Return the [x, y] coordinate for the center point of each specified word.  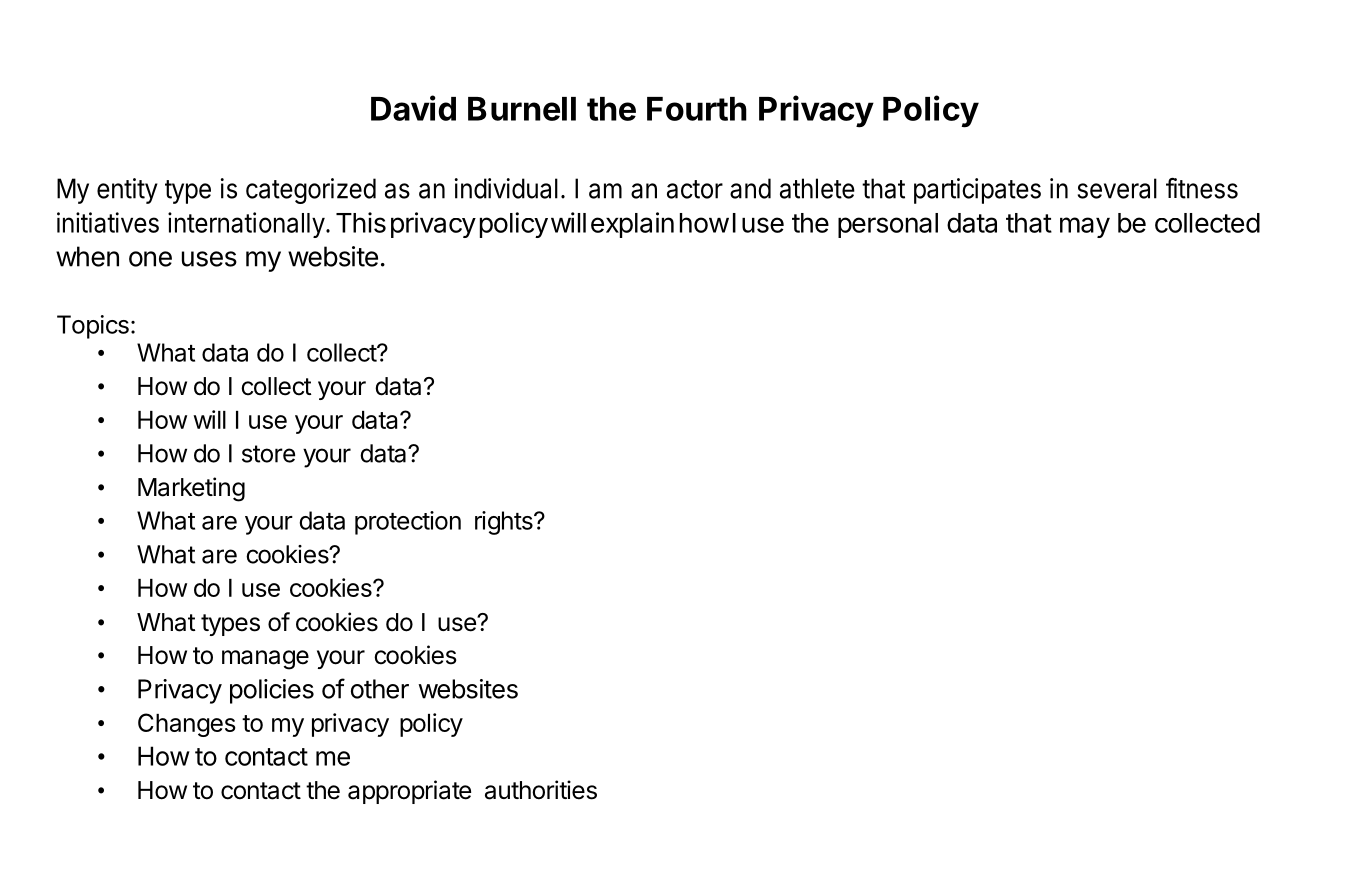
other [380, 689]
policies [272, 691]
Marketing [191, 489]
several [1117, 188]
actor [695, 189]
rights [505, 523]
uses [209, 259]
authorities [541, 790]
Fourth [697, 109]
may [1085, 227]
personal [888, 225]
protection [408, 523]
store [268, 454]
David [413, 108]
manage [265, 660]
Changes [187, 725]
